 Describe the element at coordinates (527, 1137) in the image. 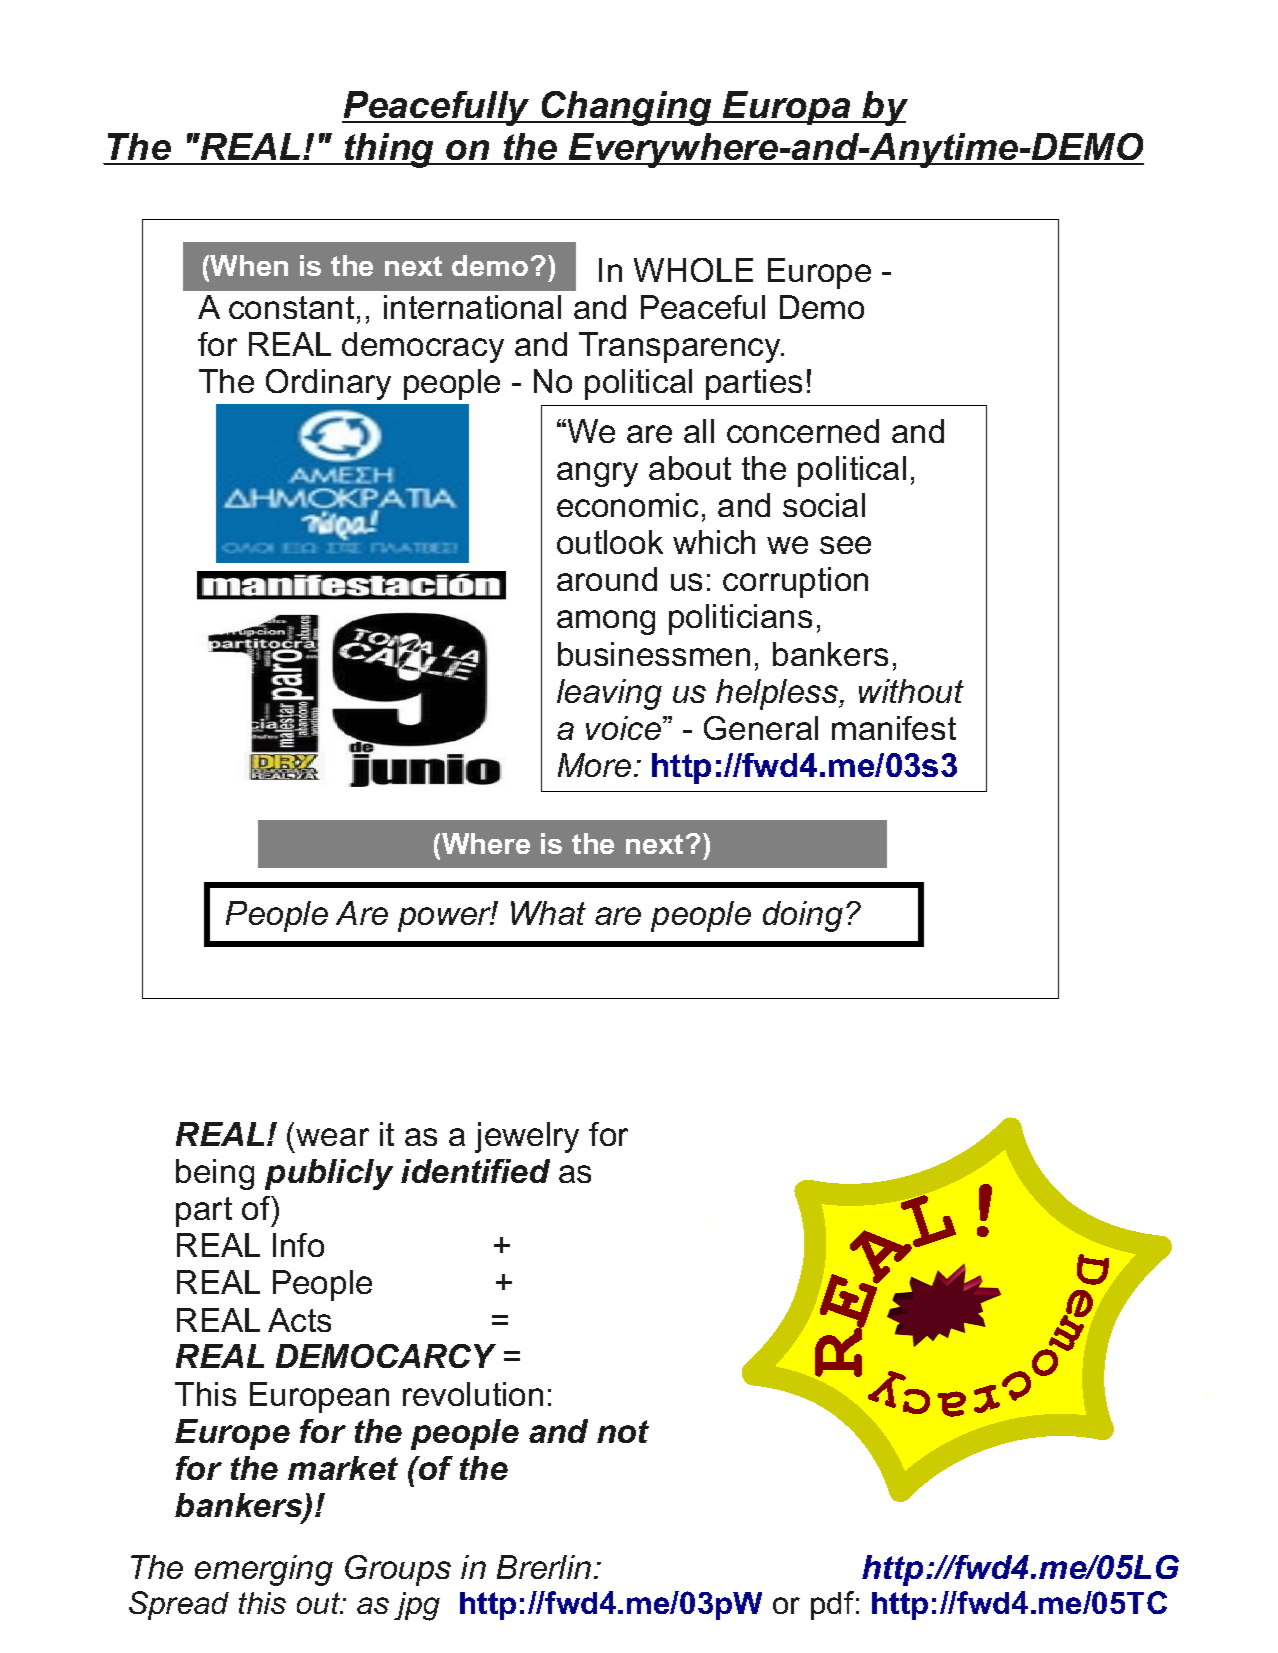

I see `jewelry` at that location.
